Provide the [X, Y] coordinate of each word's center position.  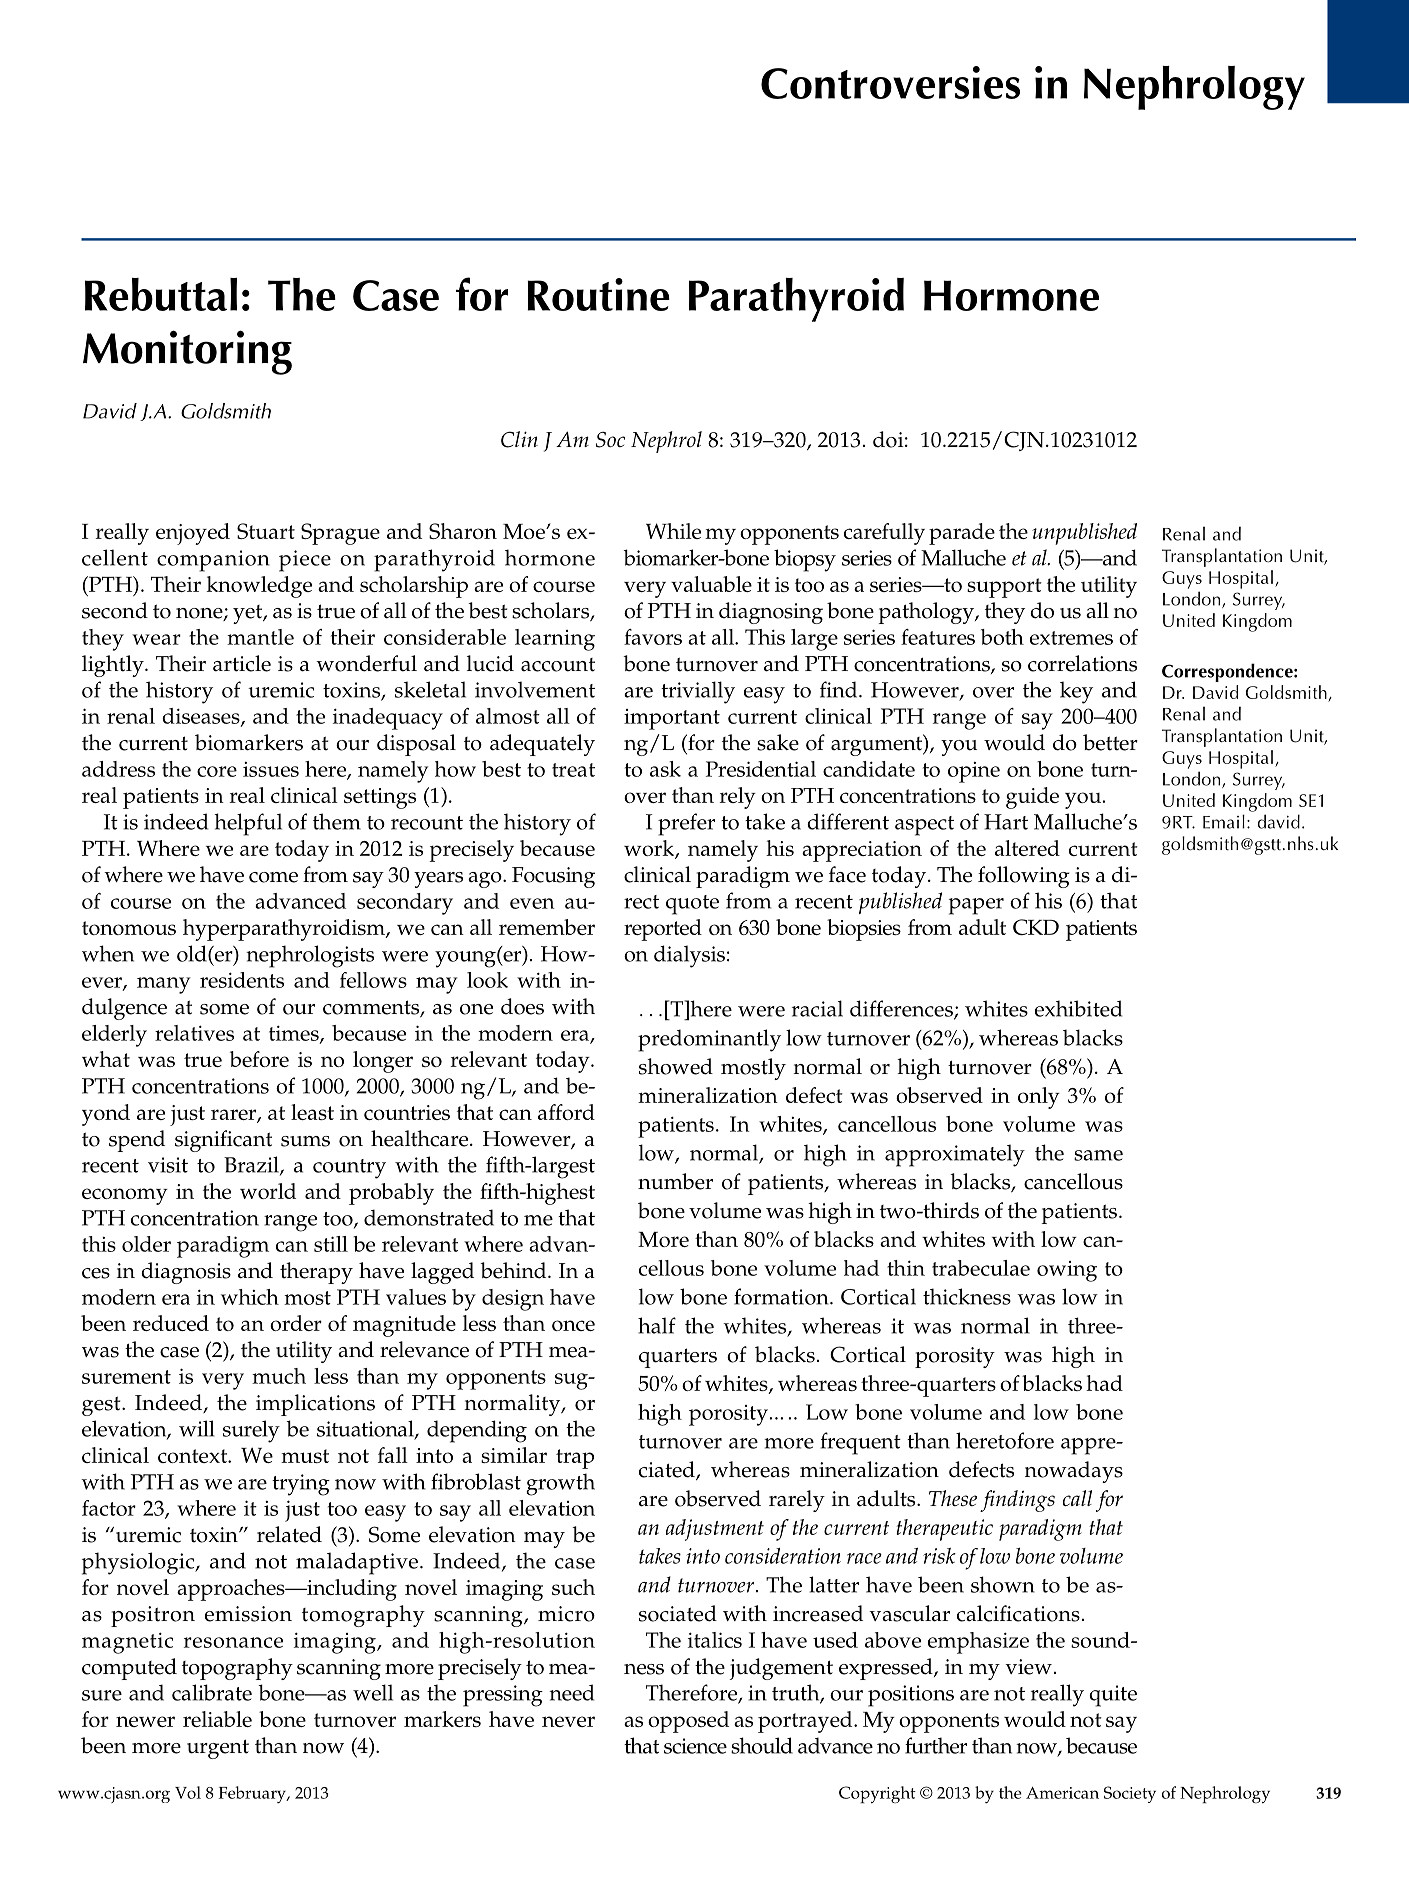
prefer [686, 824]
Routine [598, 294]
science [695, 1746]
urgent [218, 1749]
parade [962, 534]
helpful [248, 824]
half [657, 1325]
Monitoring [187, 352]
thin [906, 1268]
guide [1032, 798]
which [250, 1297]
